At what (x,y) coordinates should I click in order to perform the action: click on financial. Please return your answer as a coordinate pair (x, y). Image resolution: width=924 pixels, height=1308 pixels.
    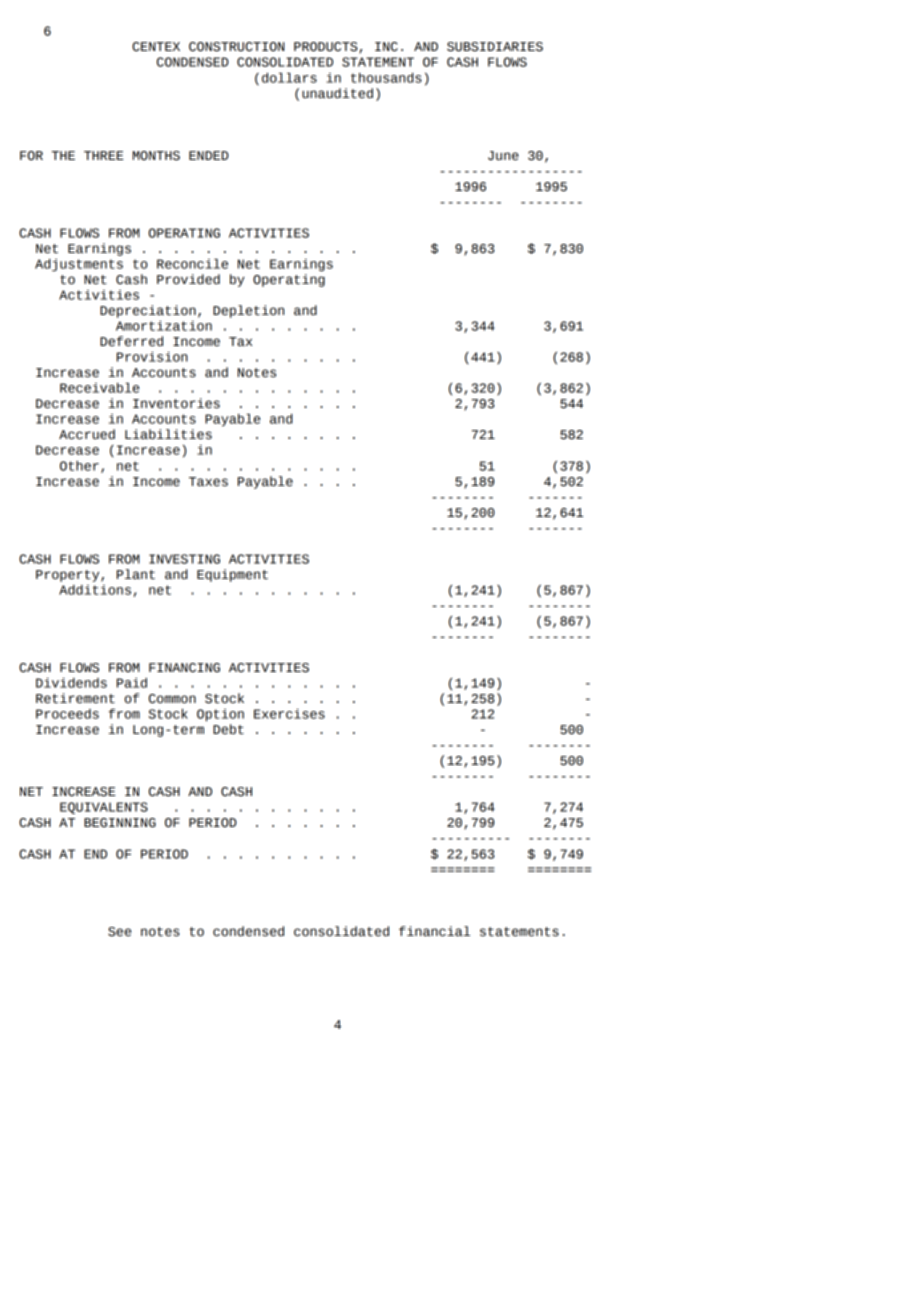
    Looking at the image, I should click on (434, 931).
